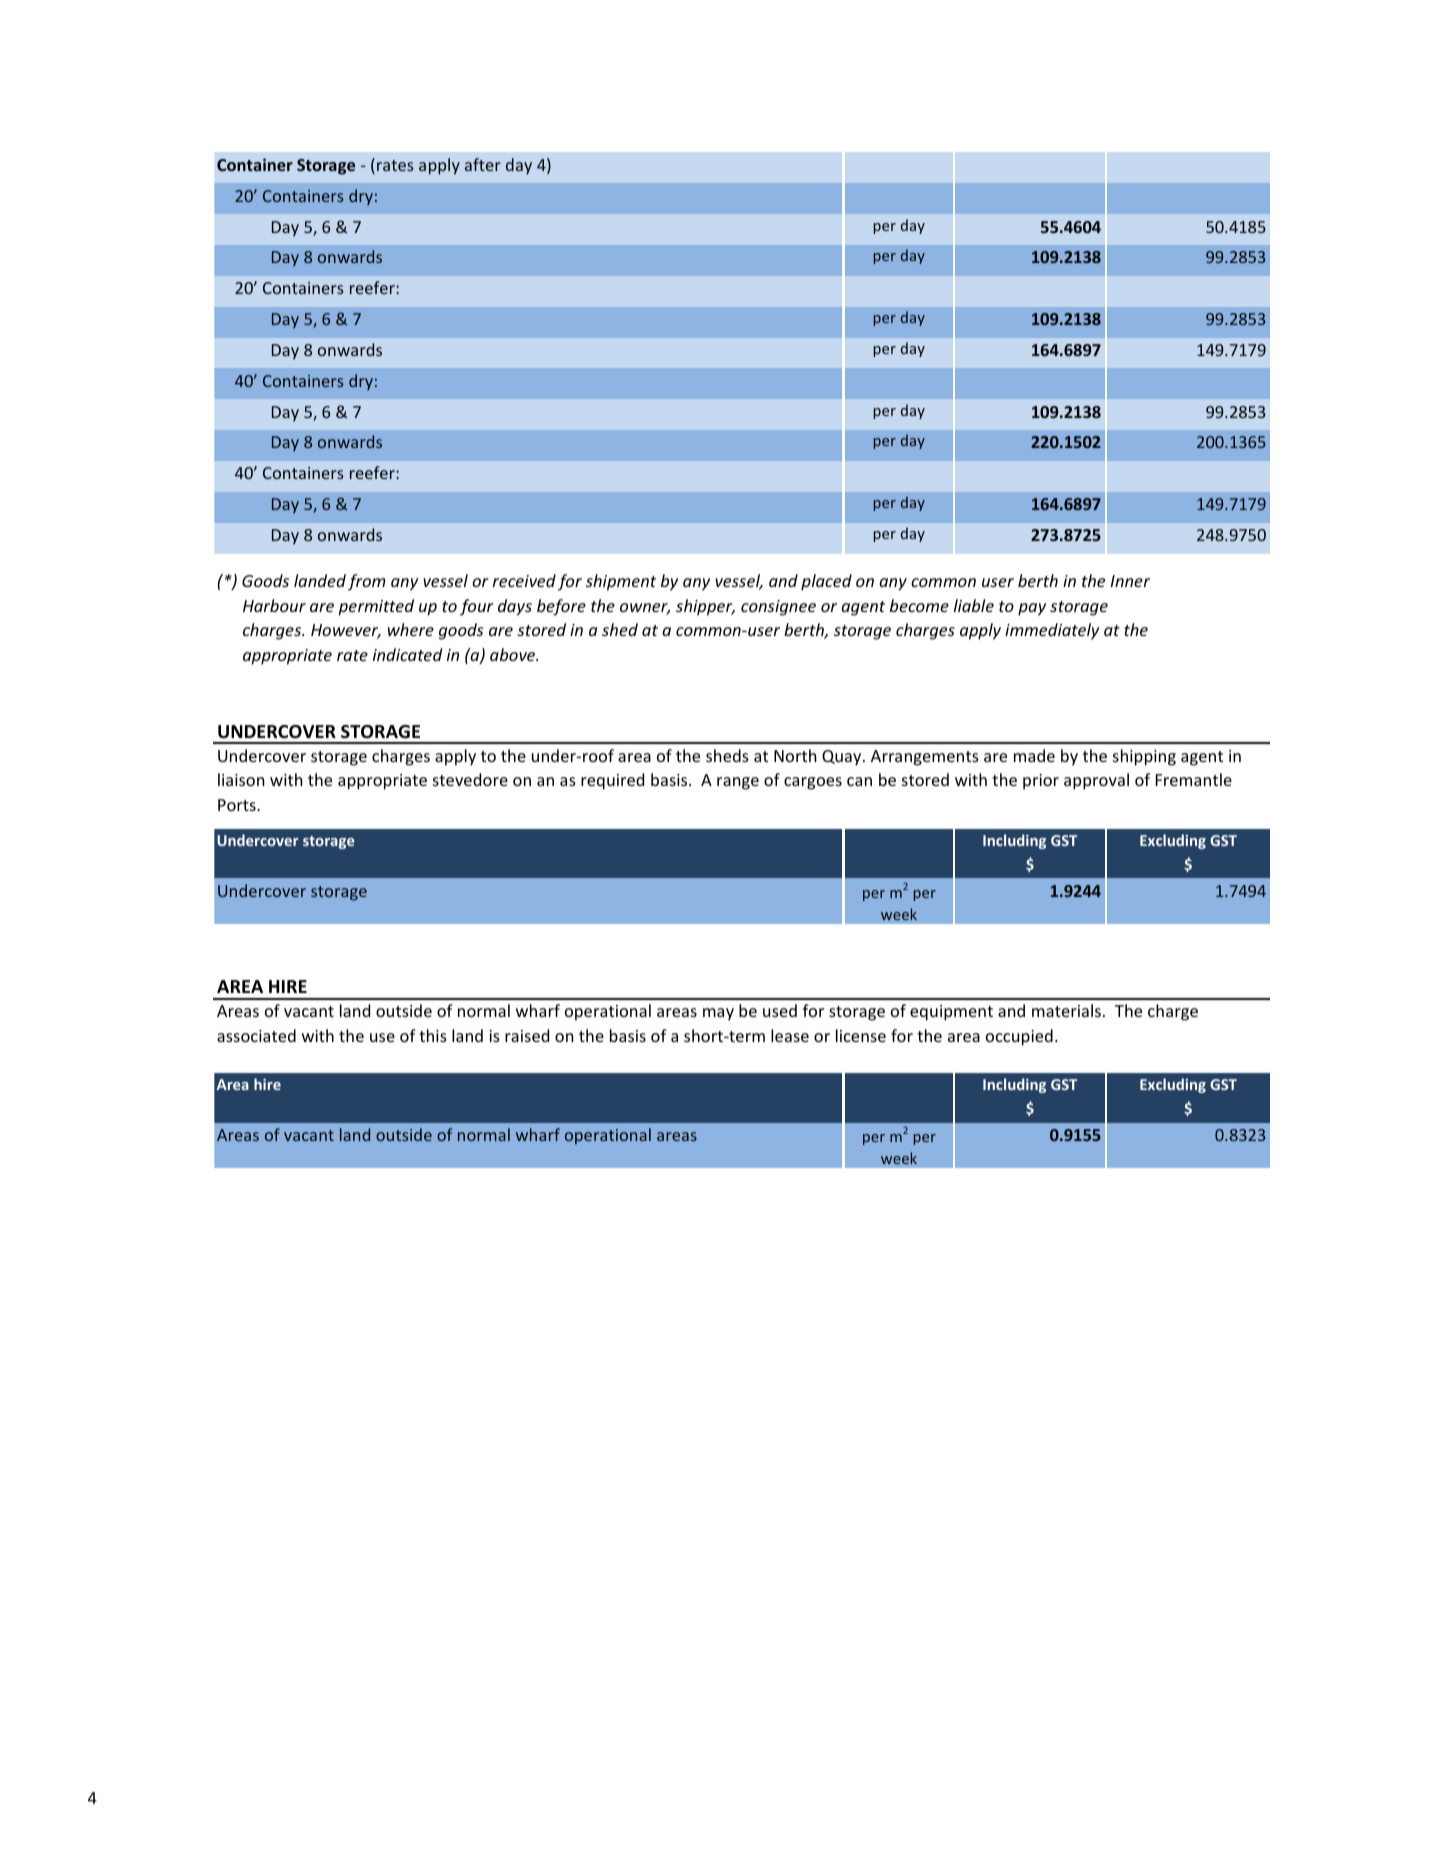  What do you see at coordinates (795, 755) in the screenshot?
I see `North` at bounding box center [795, 755].
